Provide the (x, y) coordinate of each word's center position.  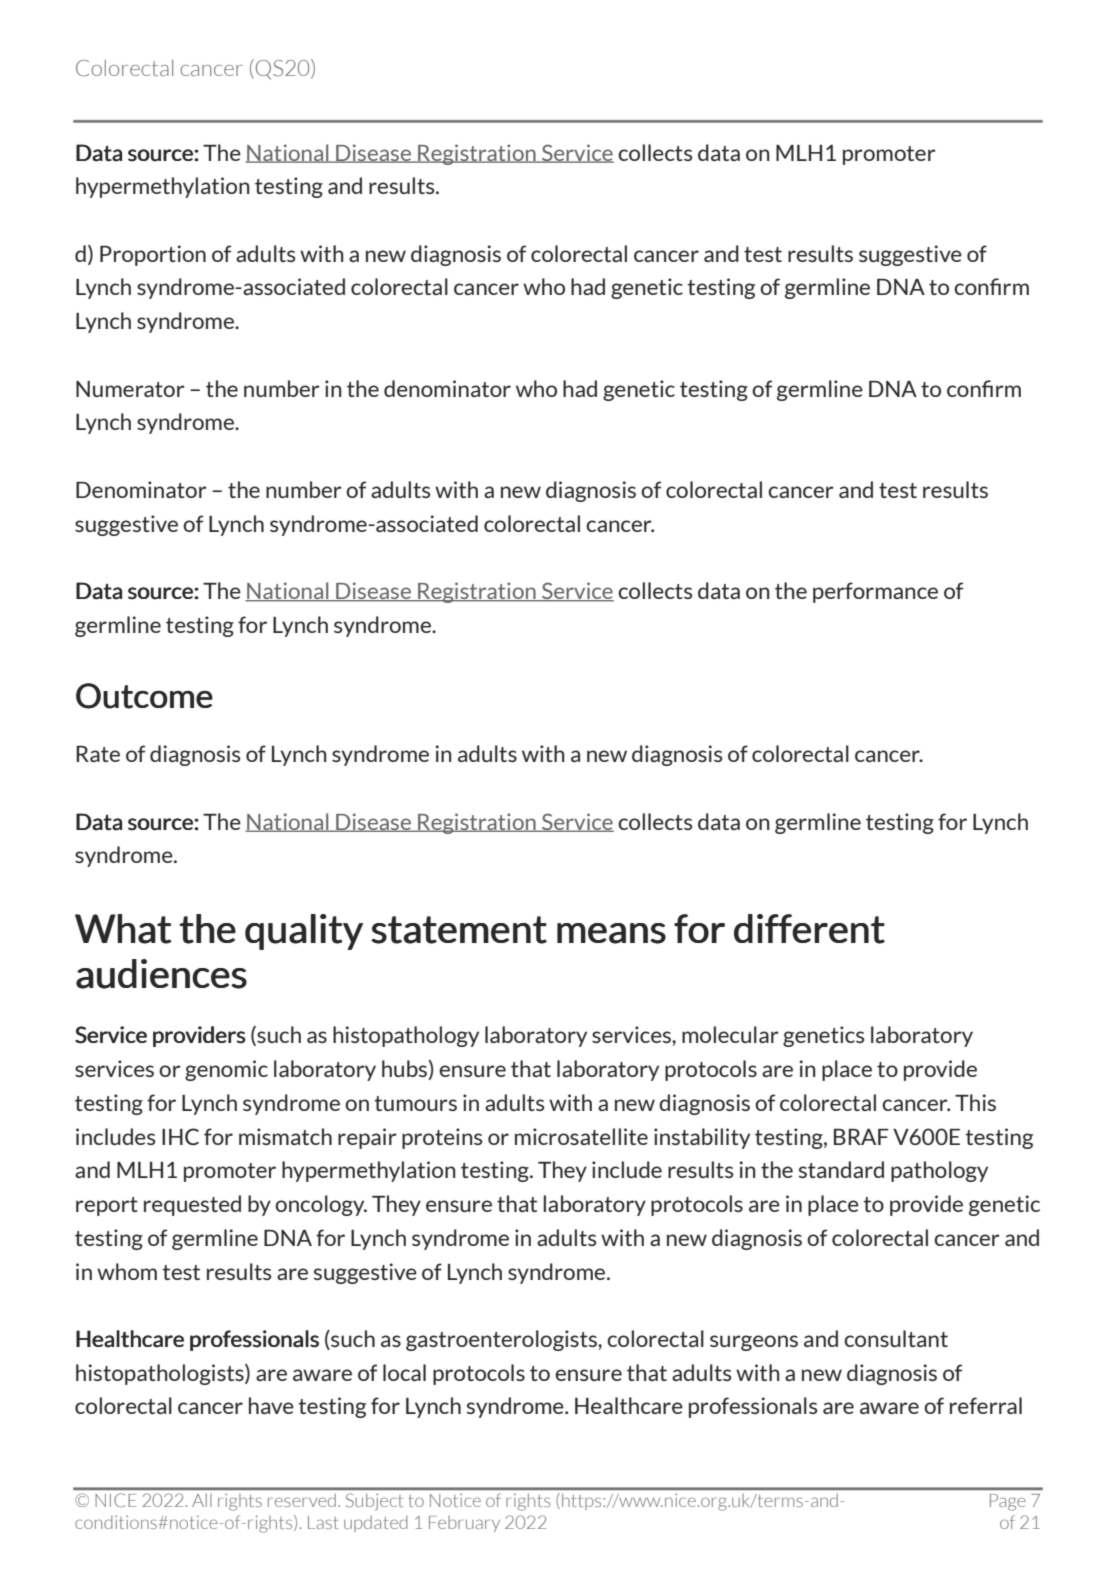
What (123, 929)
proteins (442, 1138)
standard (841, 1169)
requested (192, 1205)
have (271, 1405)
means (611, 933)
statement (459, 930)
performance (875, 592)
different (809, 929)
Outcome (144, 696)
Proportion (153, 255)
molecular (730, 1034)
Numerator (130, 389)
